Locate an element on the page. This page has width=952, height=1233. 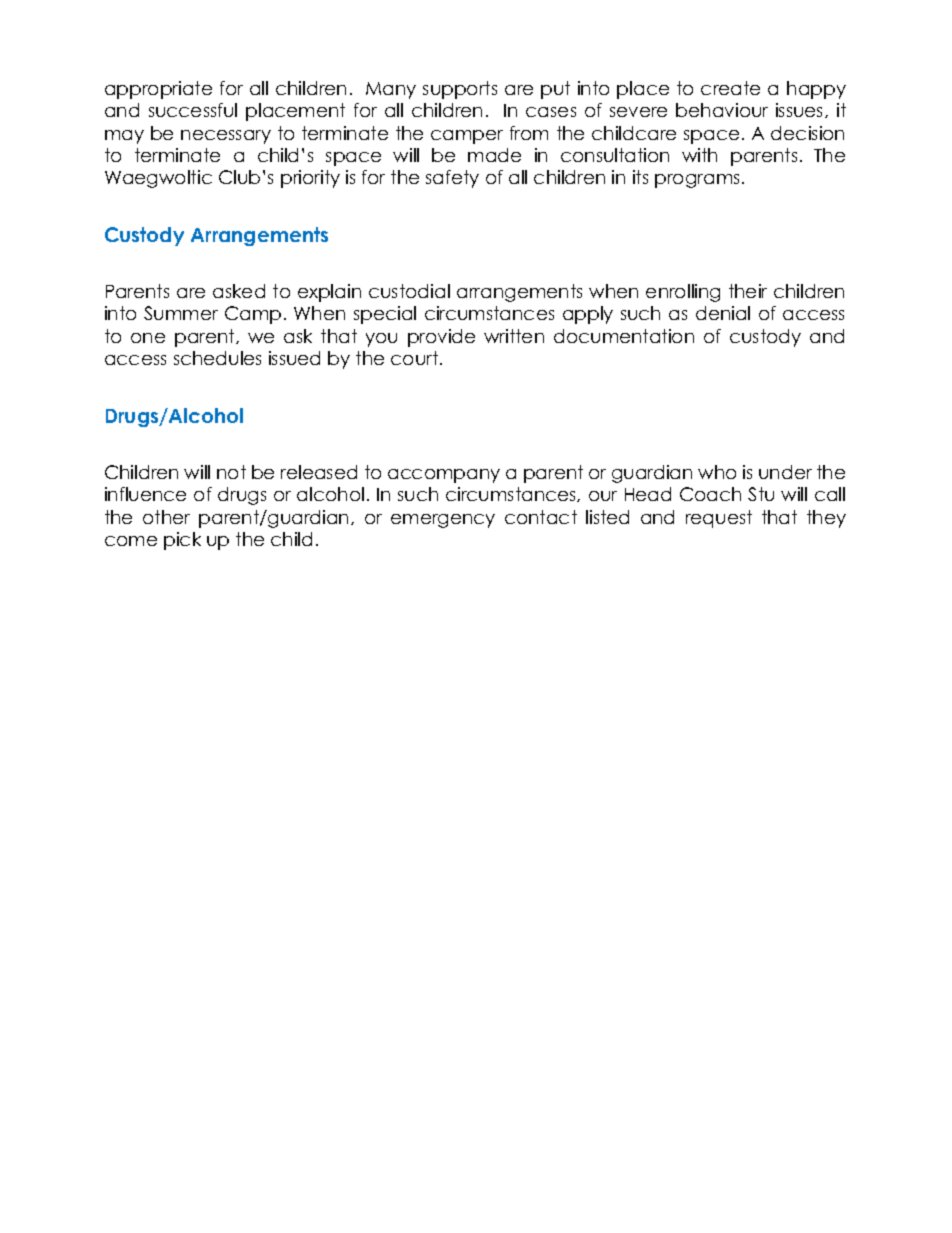
documentation is located at coordinates (624, 336).
